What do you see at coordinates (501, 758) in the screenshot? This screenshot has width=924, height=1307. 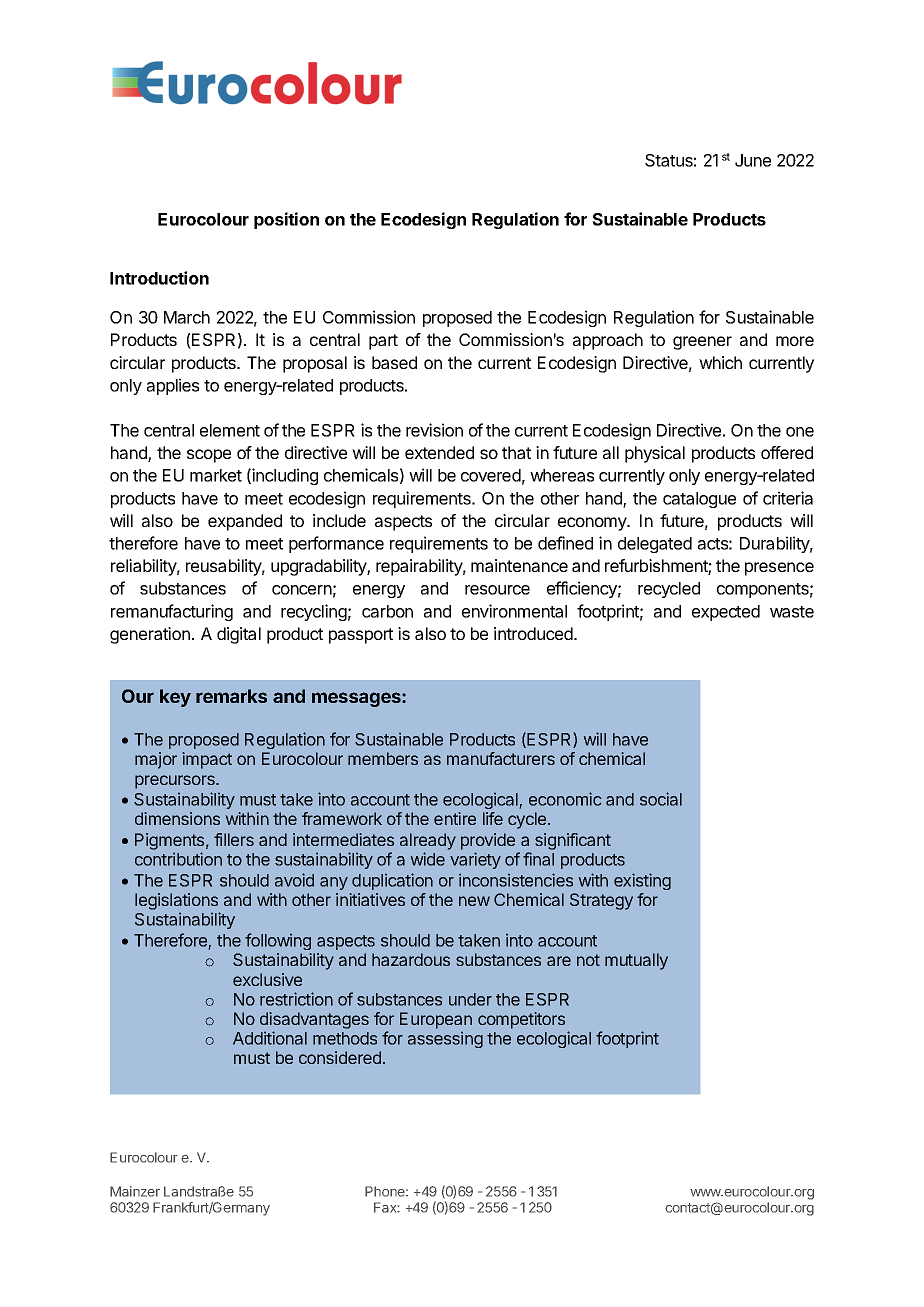 I see `manufacturers` at bounding box center [501, 758].
